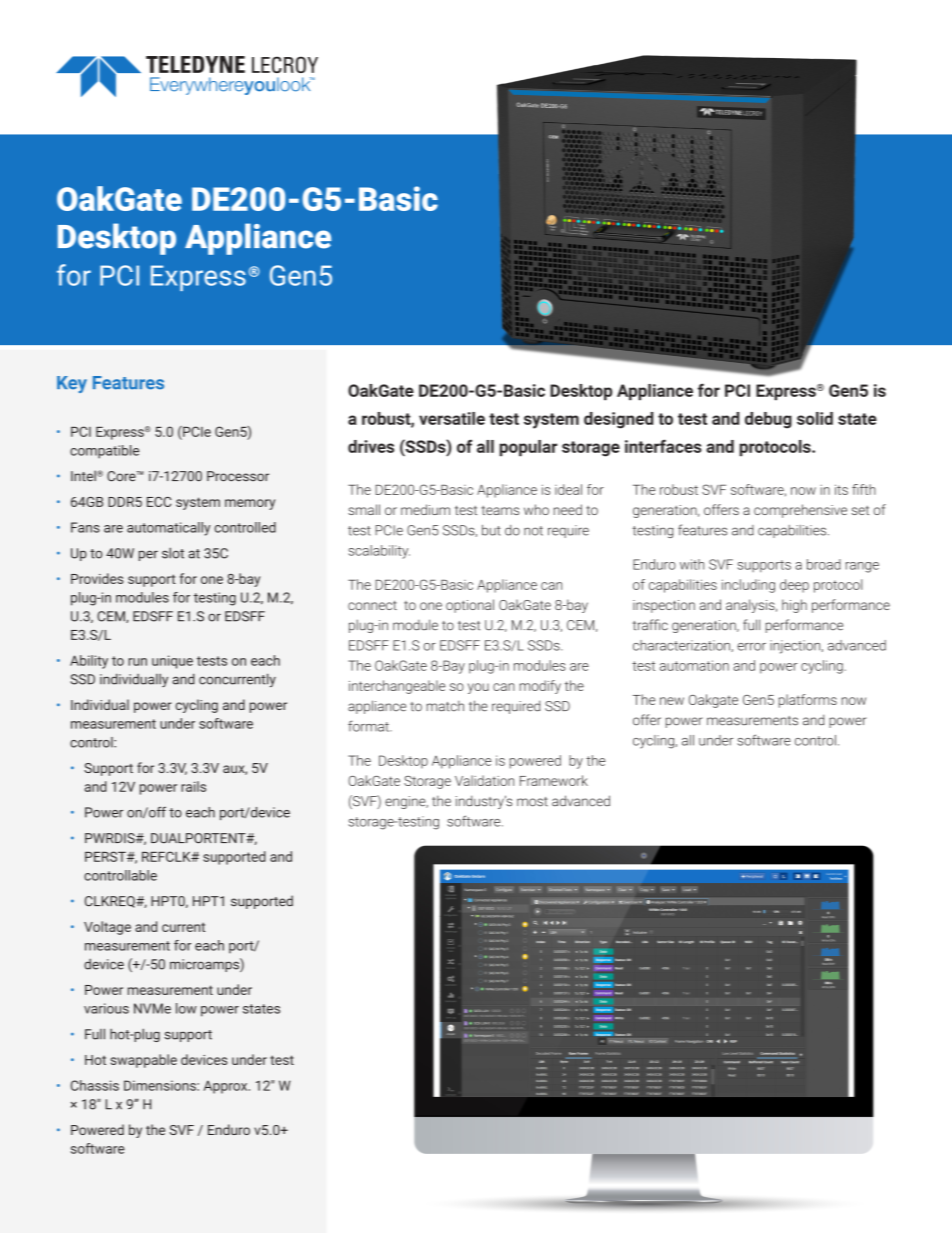  Describe the element at coordinates (406, 802) in the screenshot. I see `engine` at that location.
